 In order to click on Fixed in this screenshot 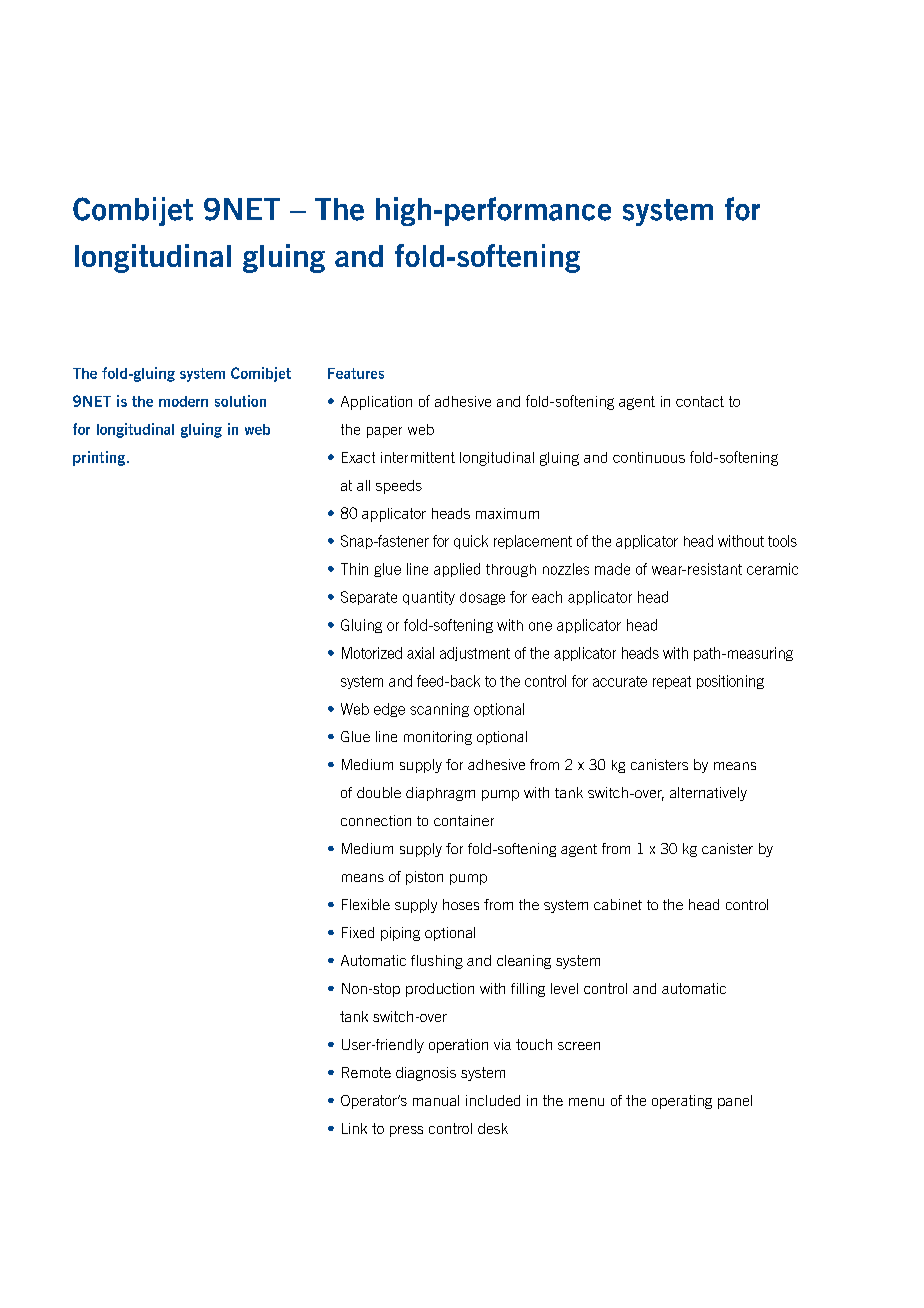, I will do `click(358, 932)`.
